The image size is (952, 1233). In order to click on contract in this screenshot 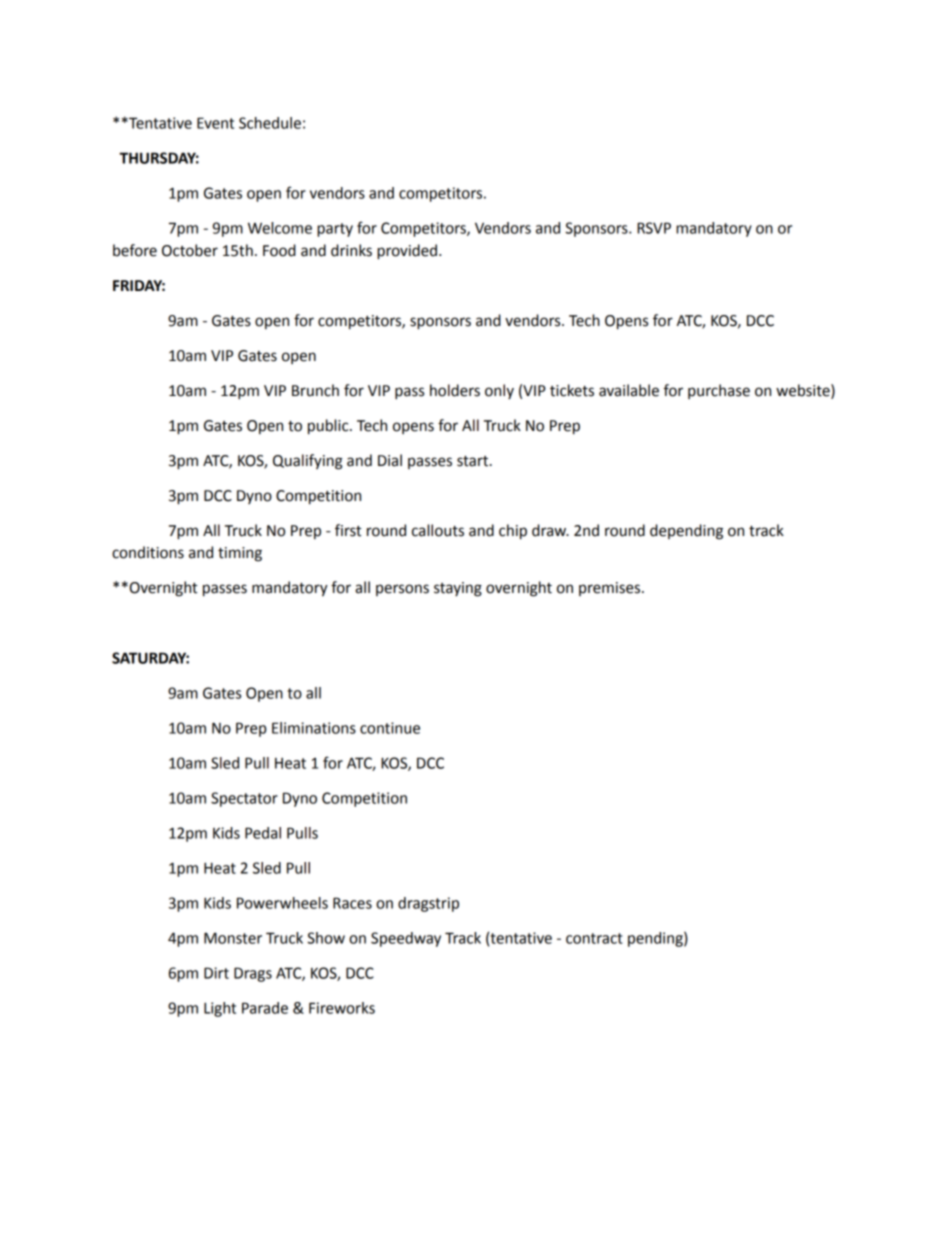, I will do `click(594, 938)`.
